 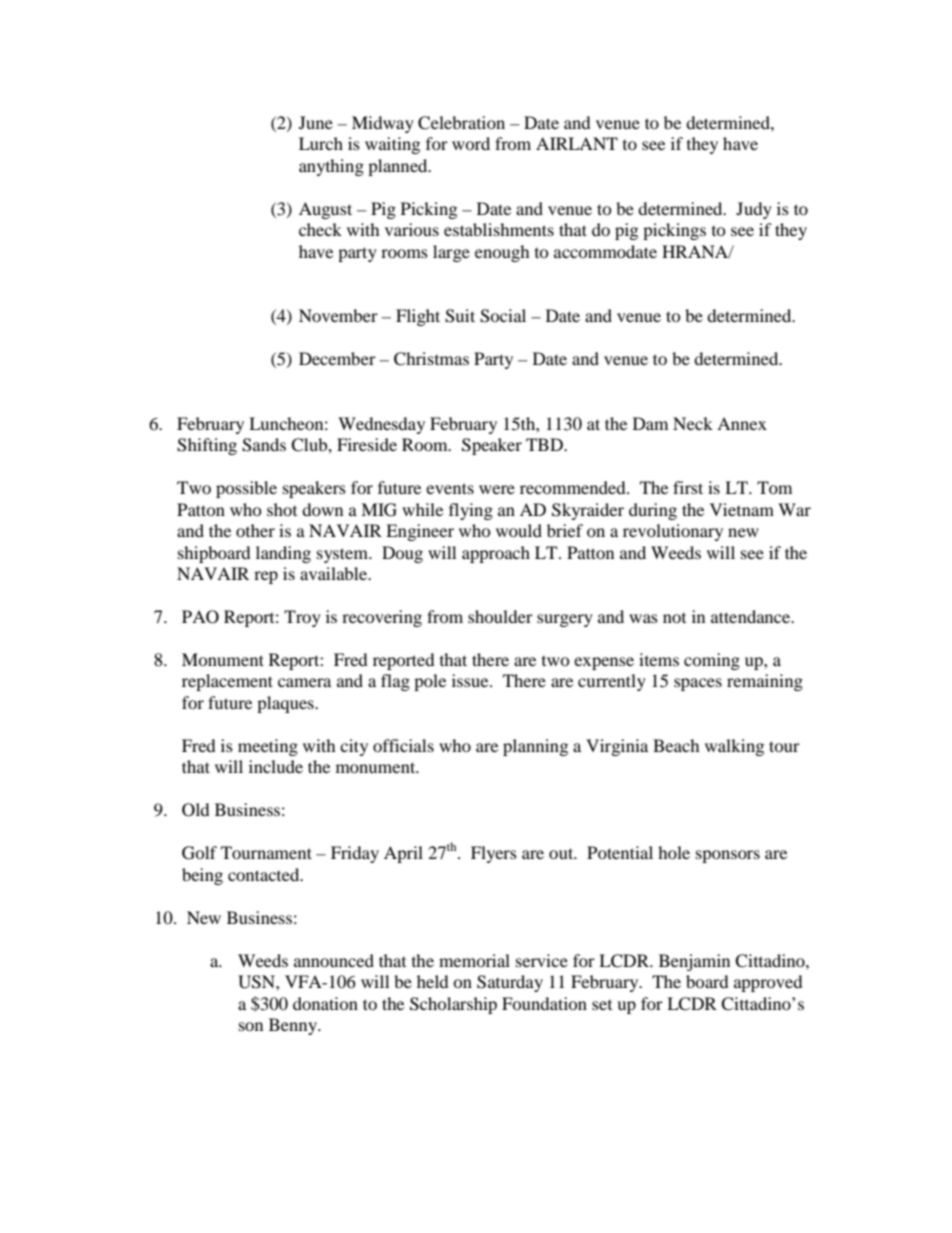 I want to click on approved, so click(x=768, y=983).
